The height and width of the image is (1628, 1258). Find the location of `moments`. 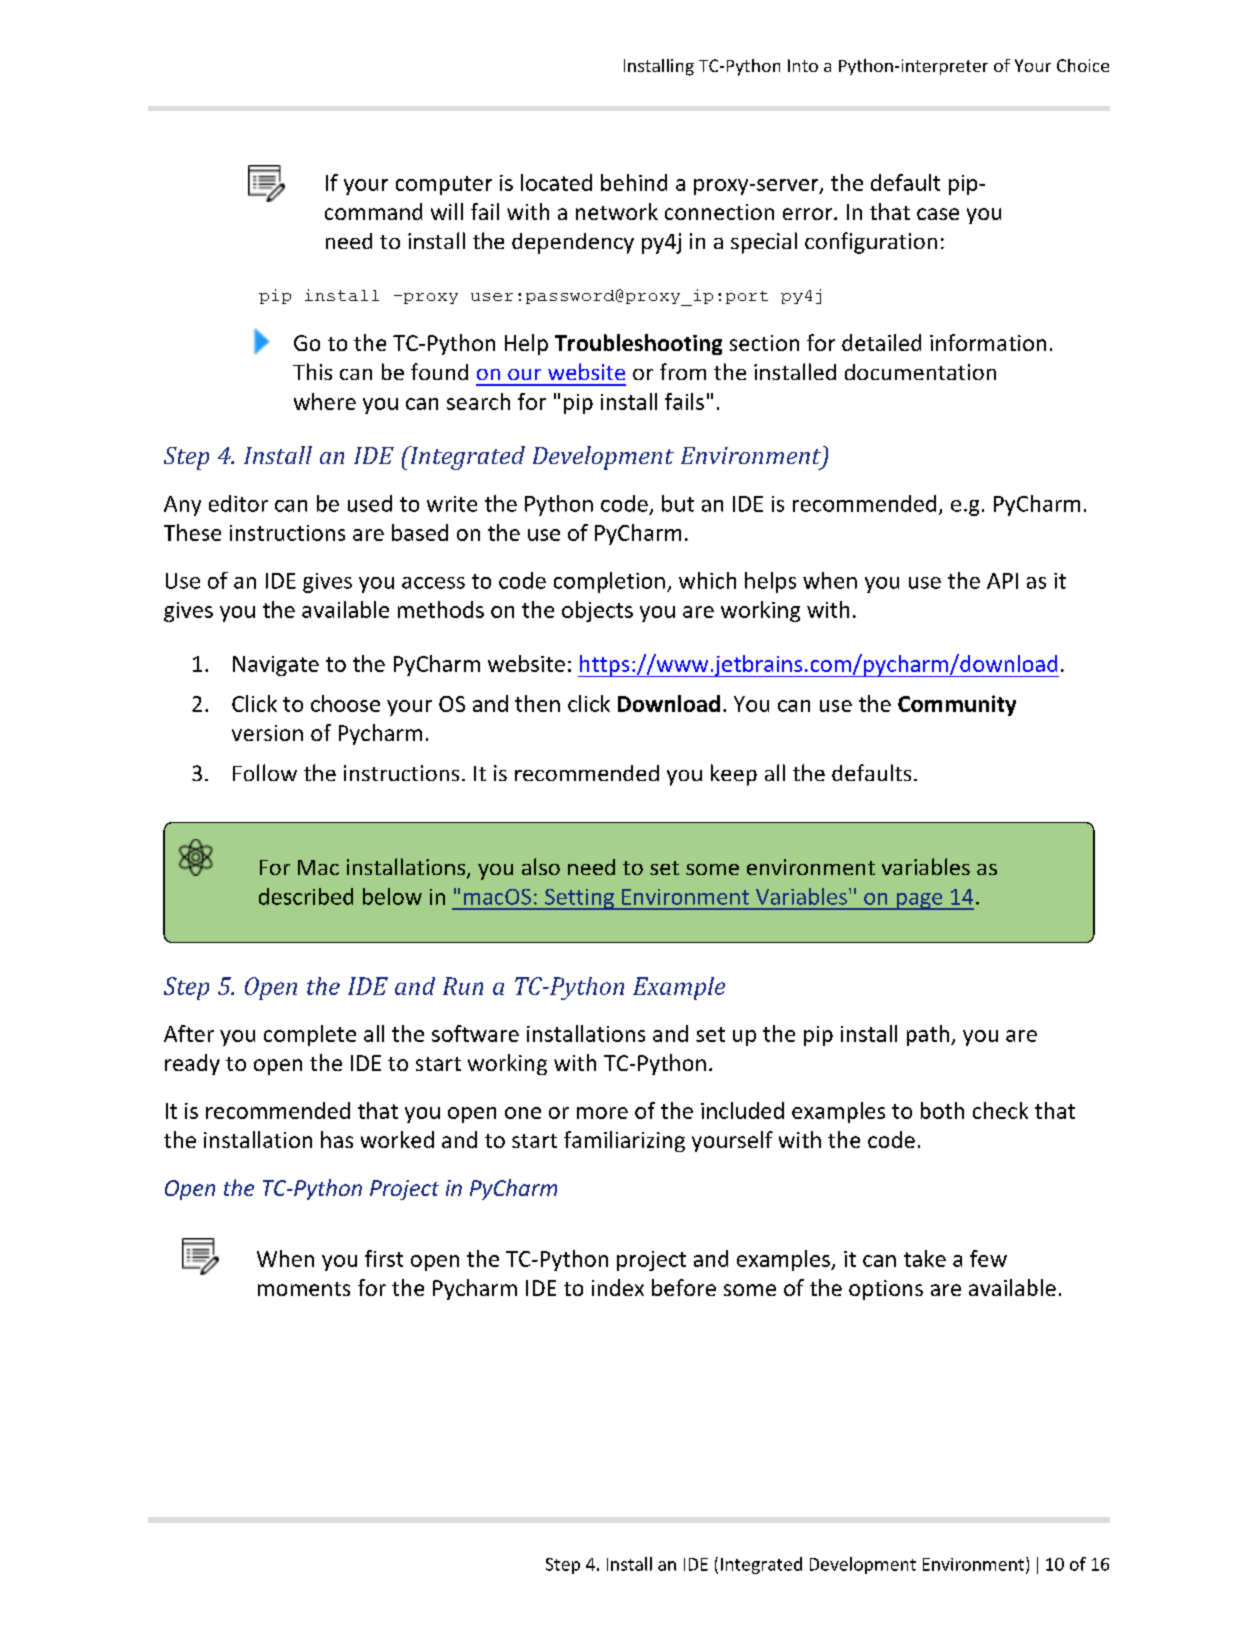

moments is located at coordinates (304, 1289).
